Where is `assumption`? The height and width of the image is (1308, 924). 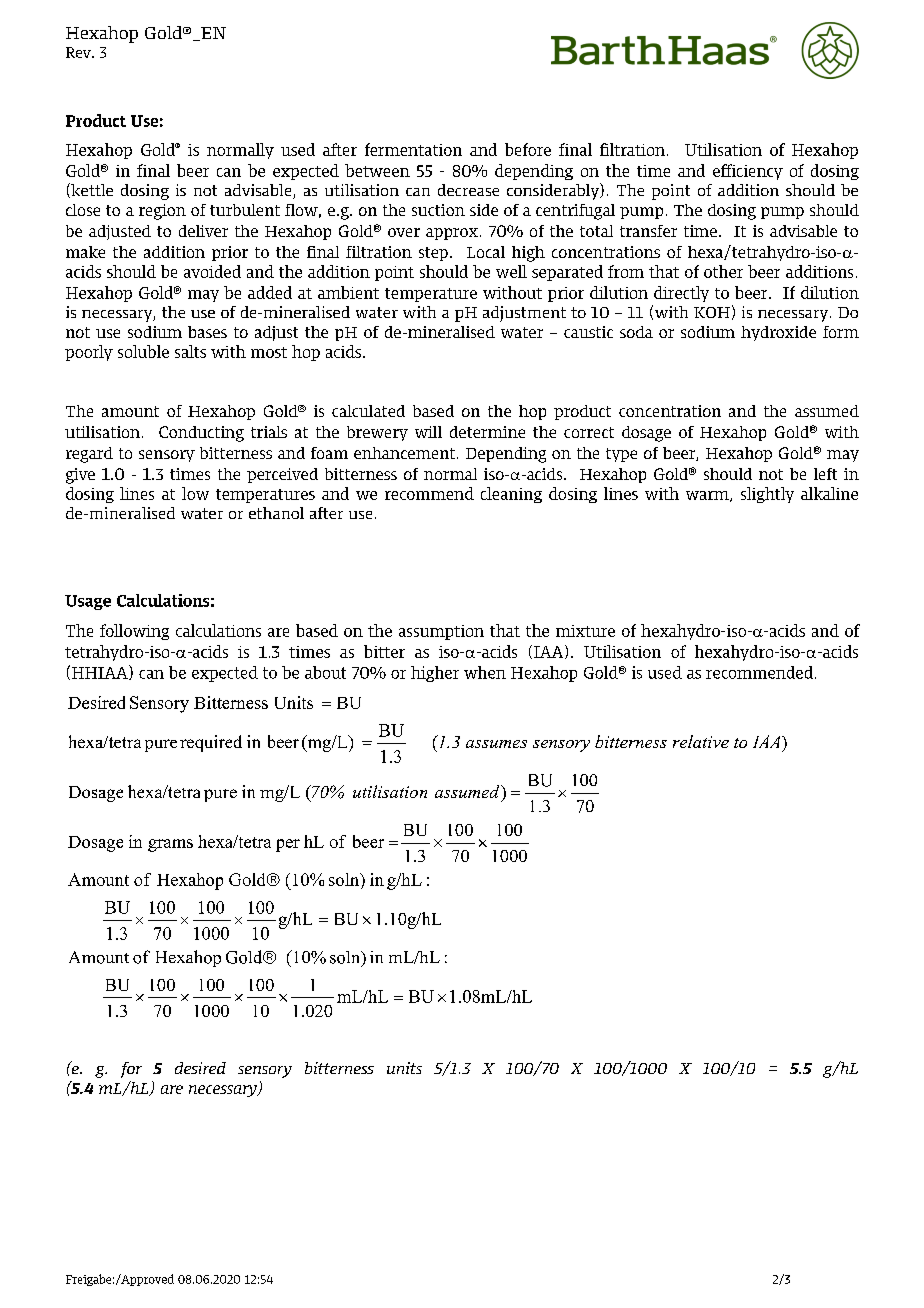
assumption is located at coordinates (441, 632).
